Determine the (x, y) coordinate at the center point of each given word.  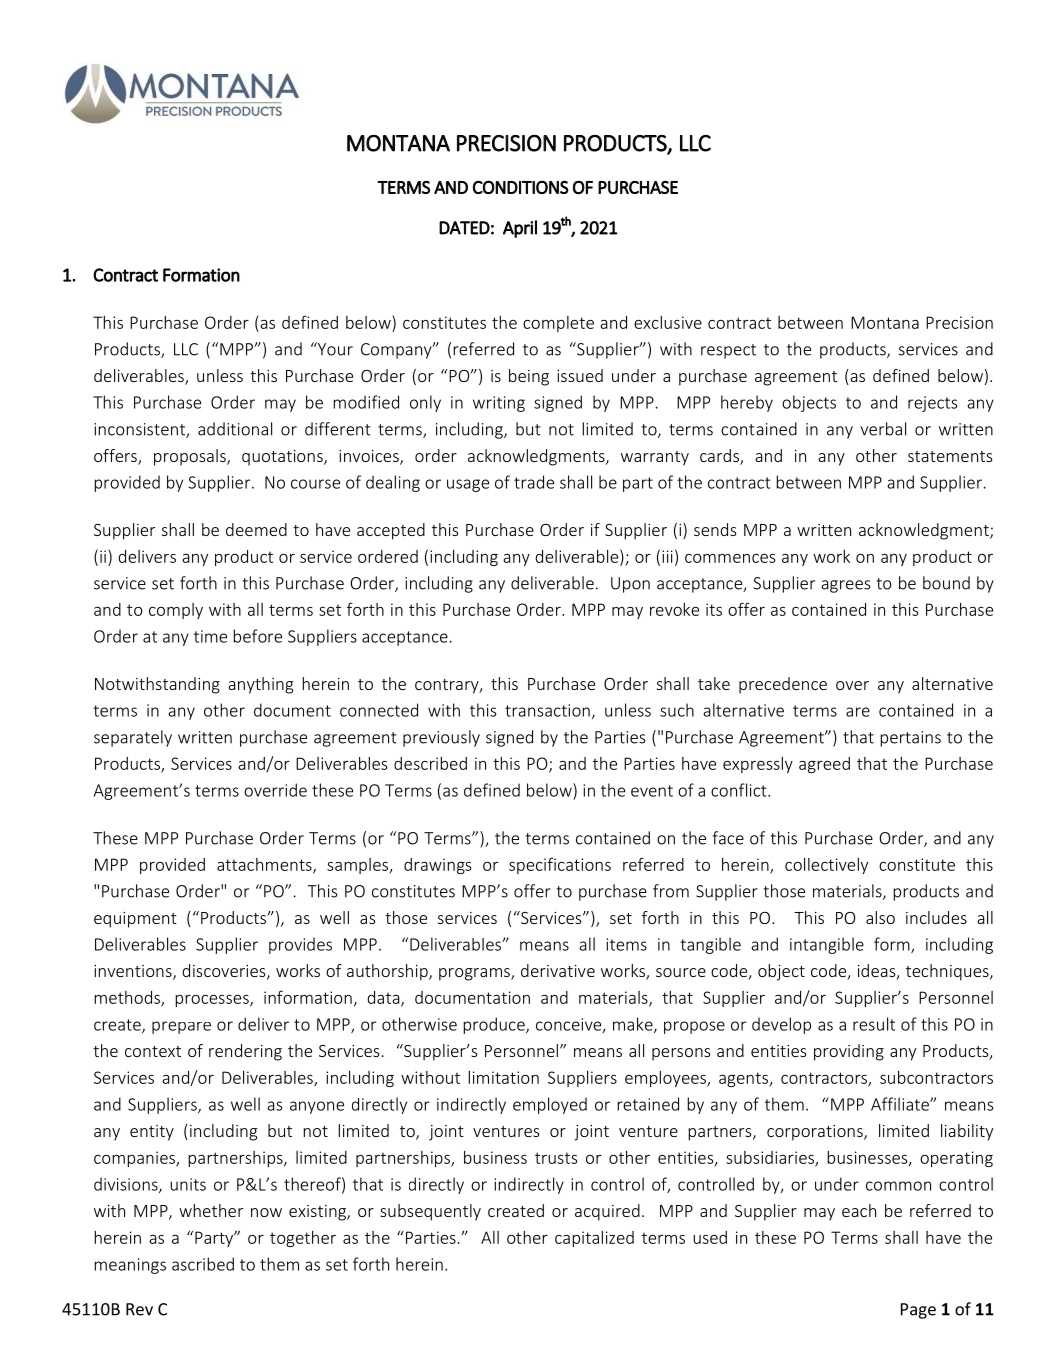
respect (728, 351)
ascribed (203, 1264)
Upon (630, 585)
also (880, 917)
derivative (558, 970)
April (520, 229)
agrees (845, 586)
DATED (464, 228)
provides (300, 945)
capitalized (594, 1239)
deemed (256, 529)
